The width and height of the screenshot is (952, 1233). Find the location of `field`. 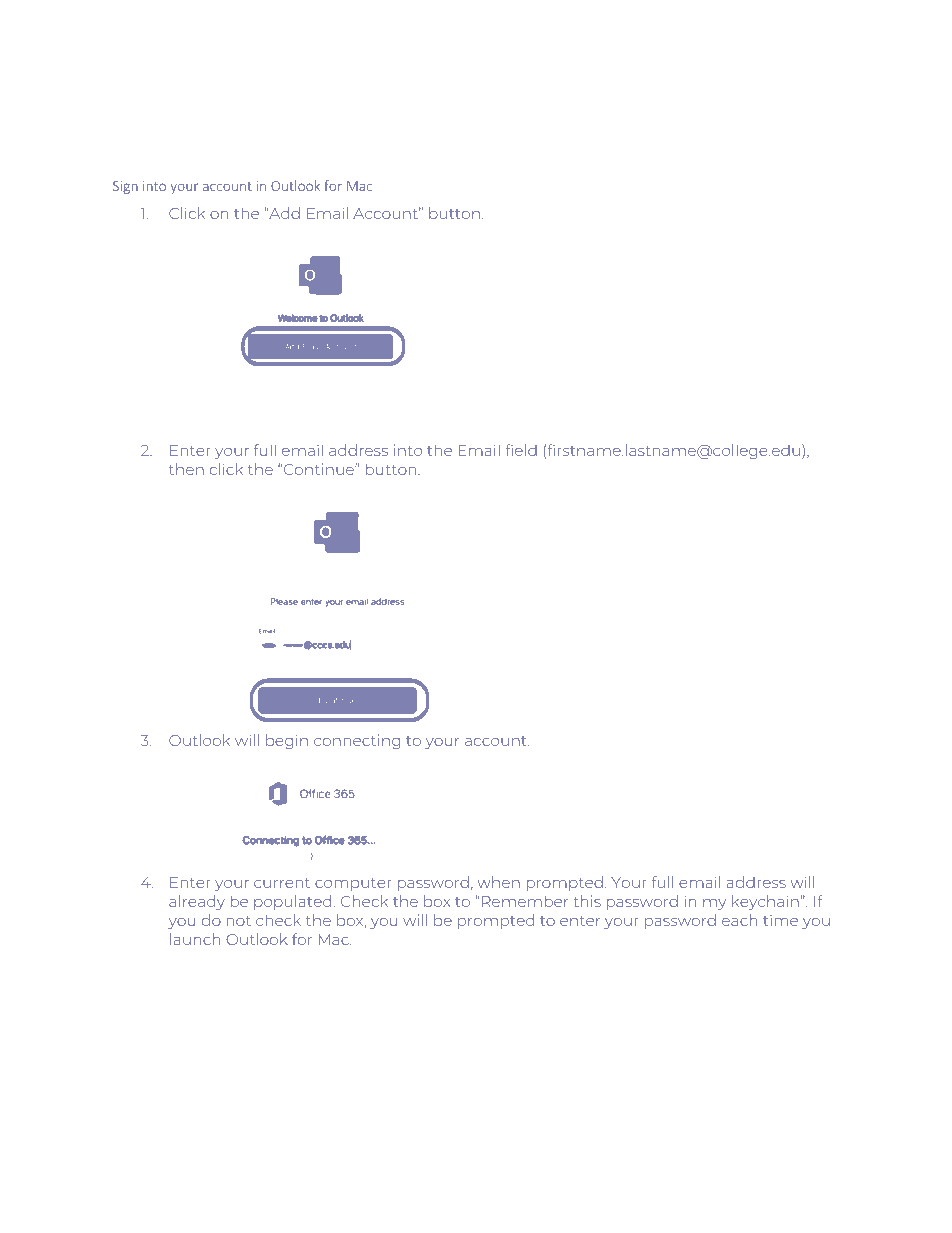

field is located at coordinates (521, 450).
